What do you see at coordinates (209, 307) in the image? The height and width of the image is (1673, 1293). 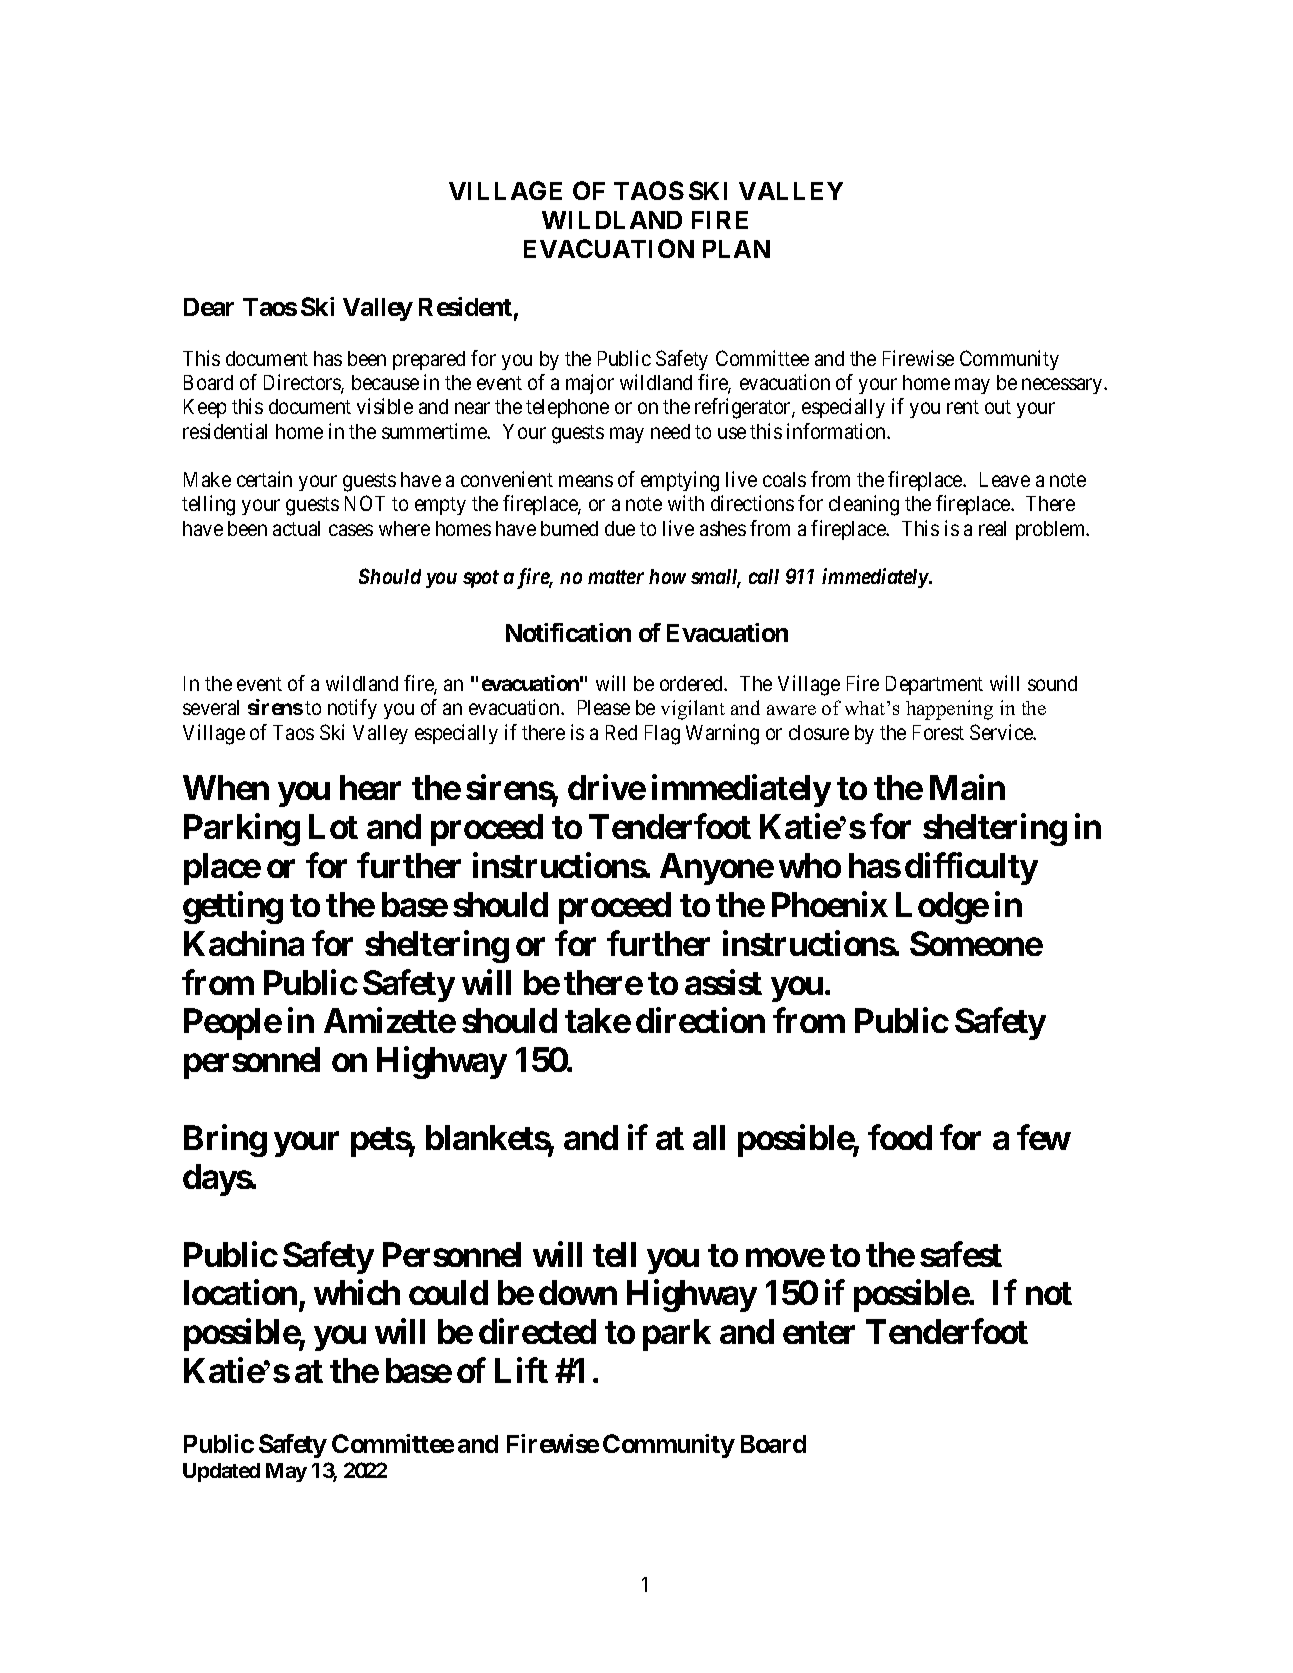 I see `Dear` at bounding box center [209, 307].
